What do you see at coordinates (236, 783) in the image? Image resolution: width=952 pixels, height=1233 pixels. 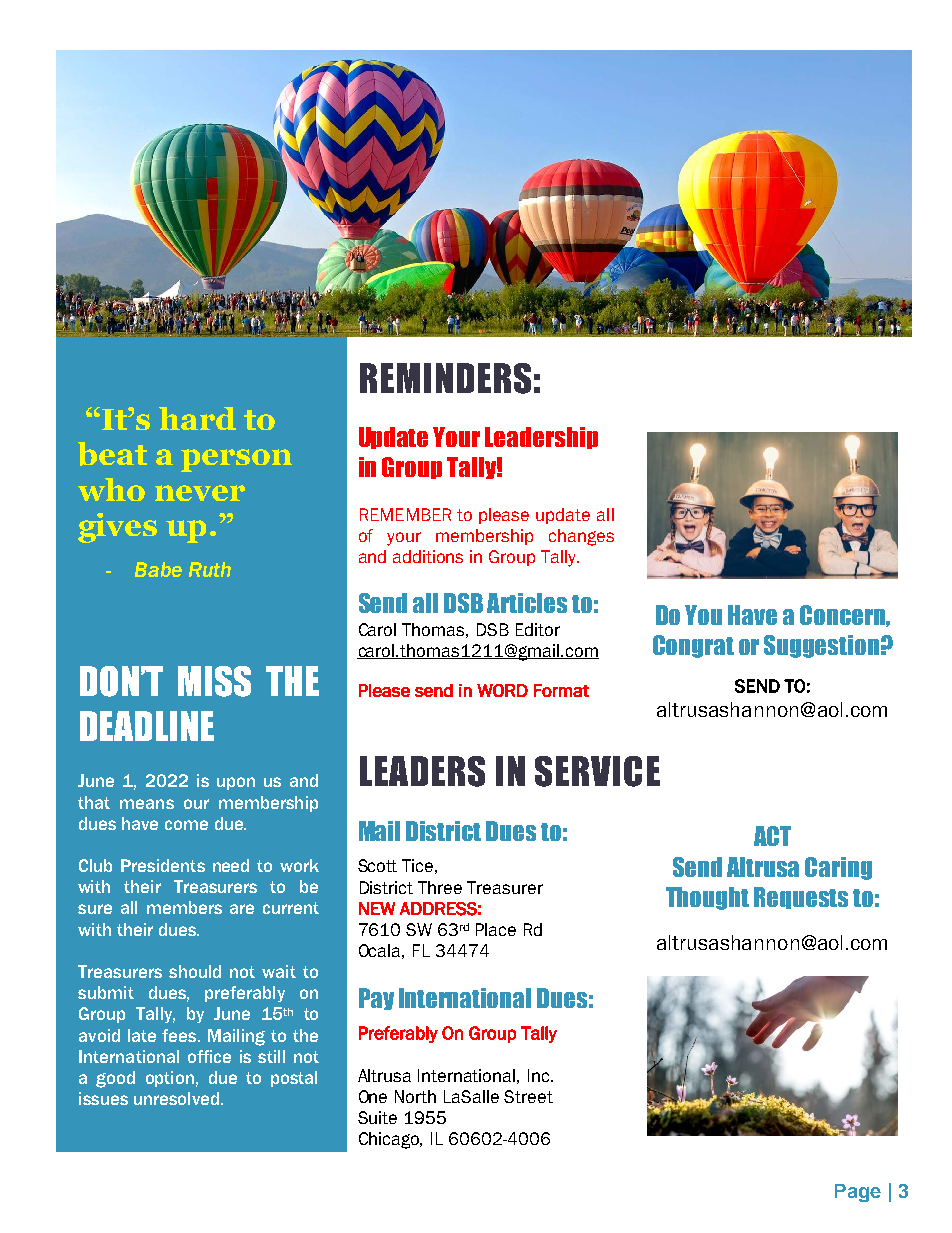 I see `upon` at bounding box center [236, 783].
